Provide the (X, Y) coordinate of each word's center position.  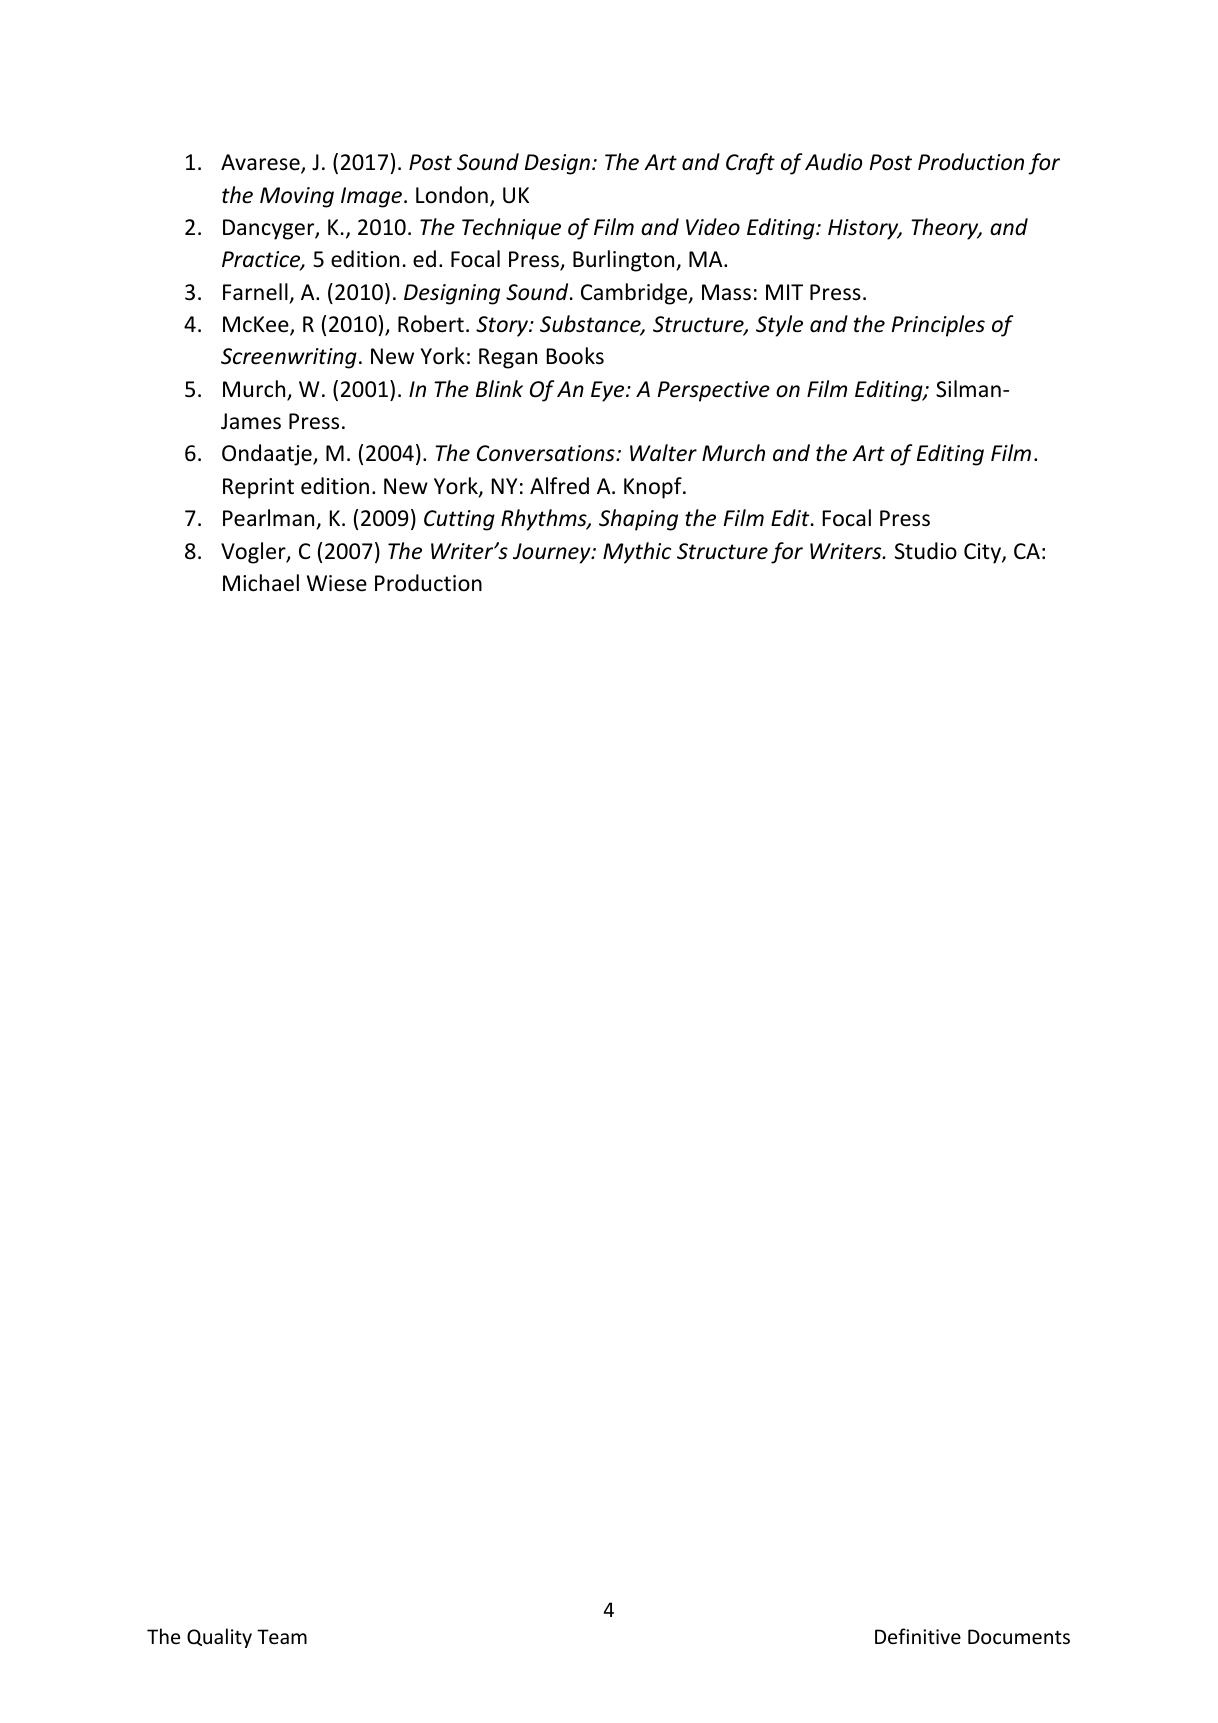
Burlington (625, 261)
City (983, 553)
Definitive (918, 1636)
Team (282, 1637)
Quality (219, 1638)
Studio (926, 551)
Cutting (459, 520)
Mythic (637, 553)
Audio (833, 162)
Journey (553, 553)
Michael (261, 583)
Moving (297, 197)
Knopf (654, 488)
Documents (1019, 1637)
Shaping (638, 520)
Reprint (258, 488)
